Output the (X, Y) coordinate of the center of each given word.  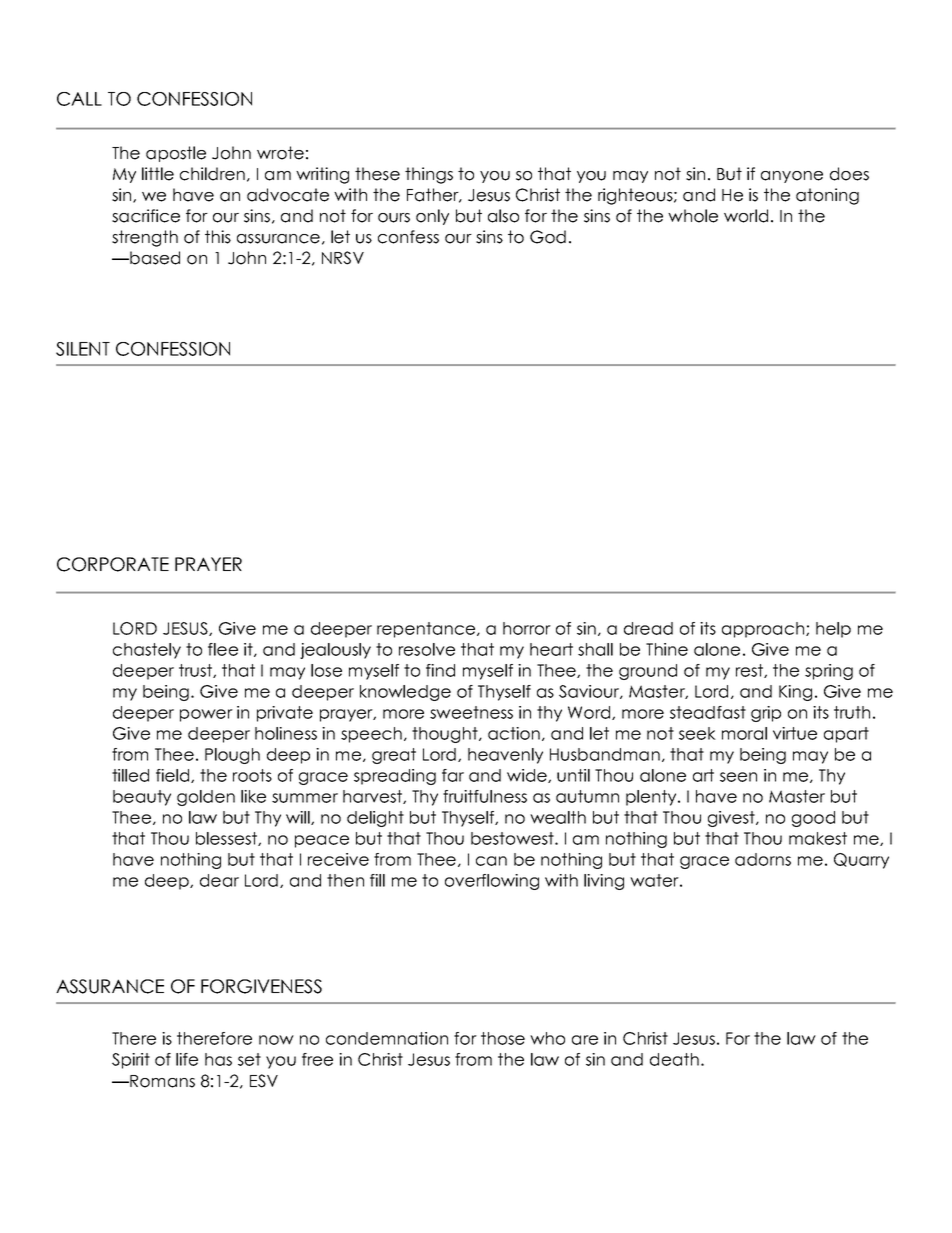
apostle (176, 154)
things (429, 175)
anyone (792, 177)
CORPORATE (113, 564)
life (187, 1059)
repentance (427, 630)
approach (764, 630)
